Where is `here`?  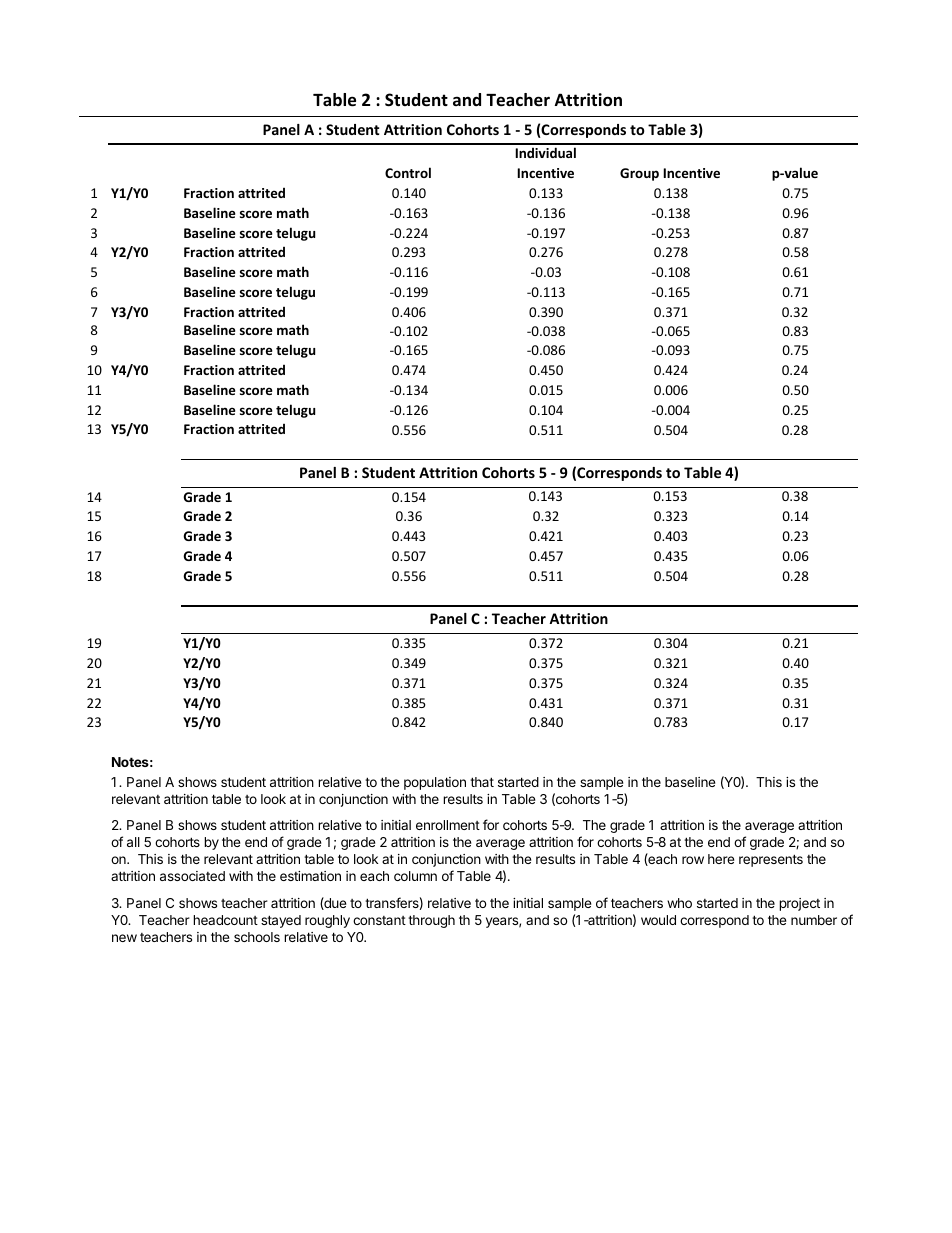
here is located at coordinates (721, 859).
